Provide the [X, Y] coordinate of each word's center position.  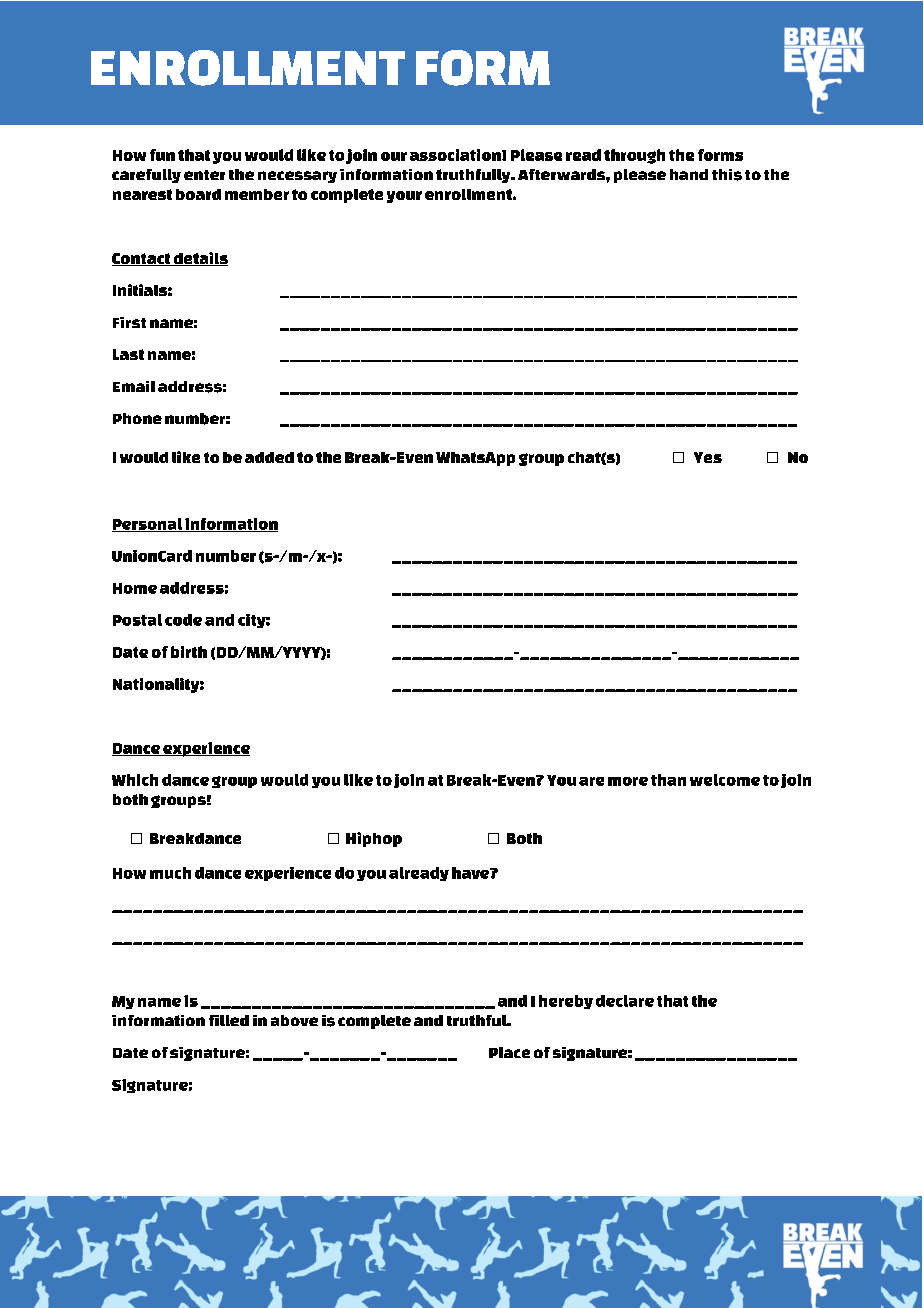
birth [189, 652]
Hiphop [374, 839]
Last [128, 354]
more [628, 781]
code [183, 620]
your [404, 197]
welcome [725, 780]
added [269, 457]
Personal [148, 525]
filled [229, 1020]
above [294, 1020]
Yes [708, 457]
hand [689, 174]
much [170, 873]
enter [204, 175]
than [668, 780]
